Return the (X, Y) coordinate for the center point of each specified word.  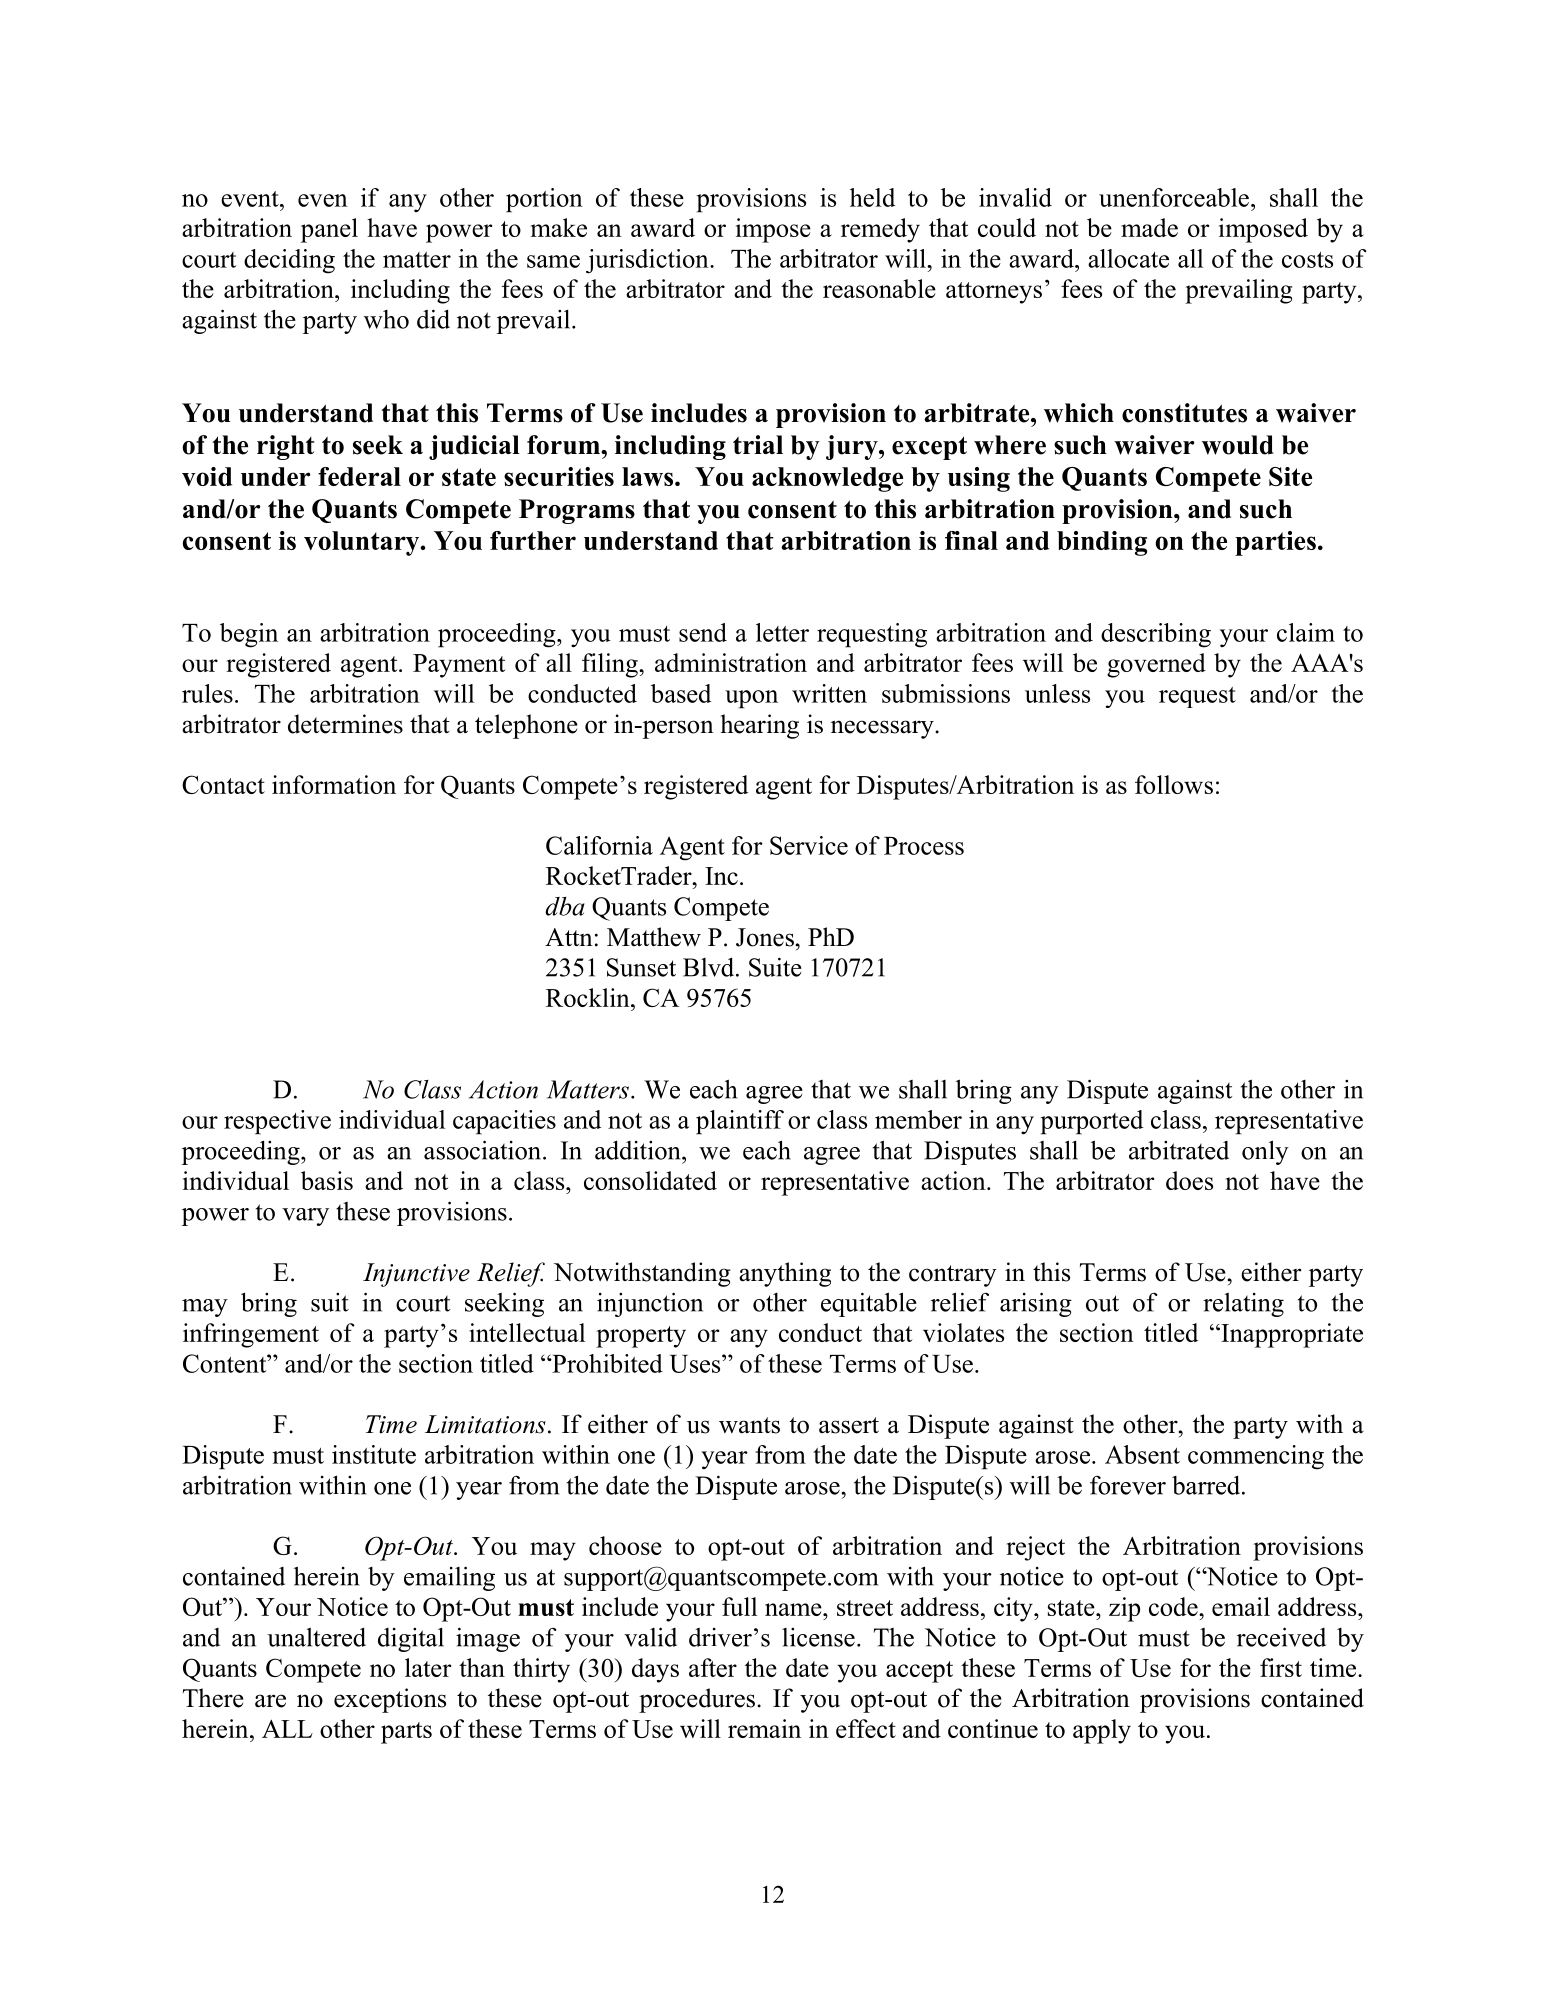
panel (329, 230)
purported (1092, 1122)
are (270, 1701)
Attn (569, 937)
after (713, 1667)
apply (1102, 1731)
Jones (765, 937)
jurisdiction (648, 261)
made (1149, 227)
